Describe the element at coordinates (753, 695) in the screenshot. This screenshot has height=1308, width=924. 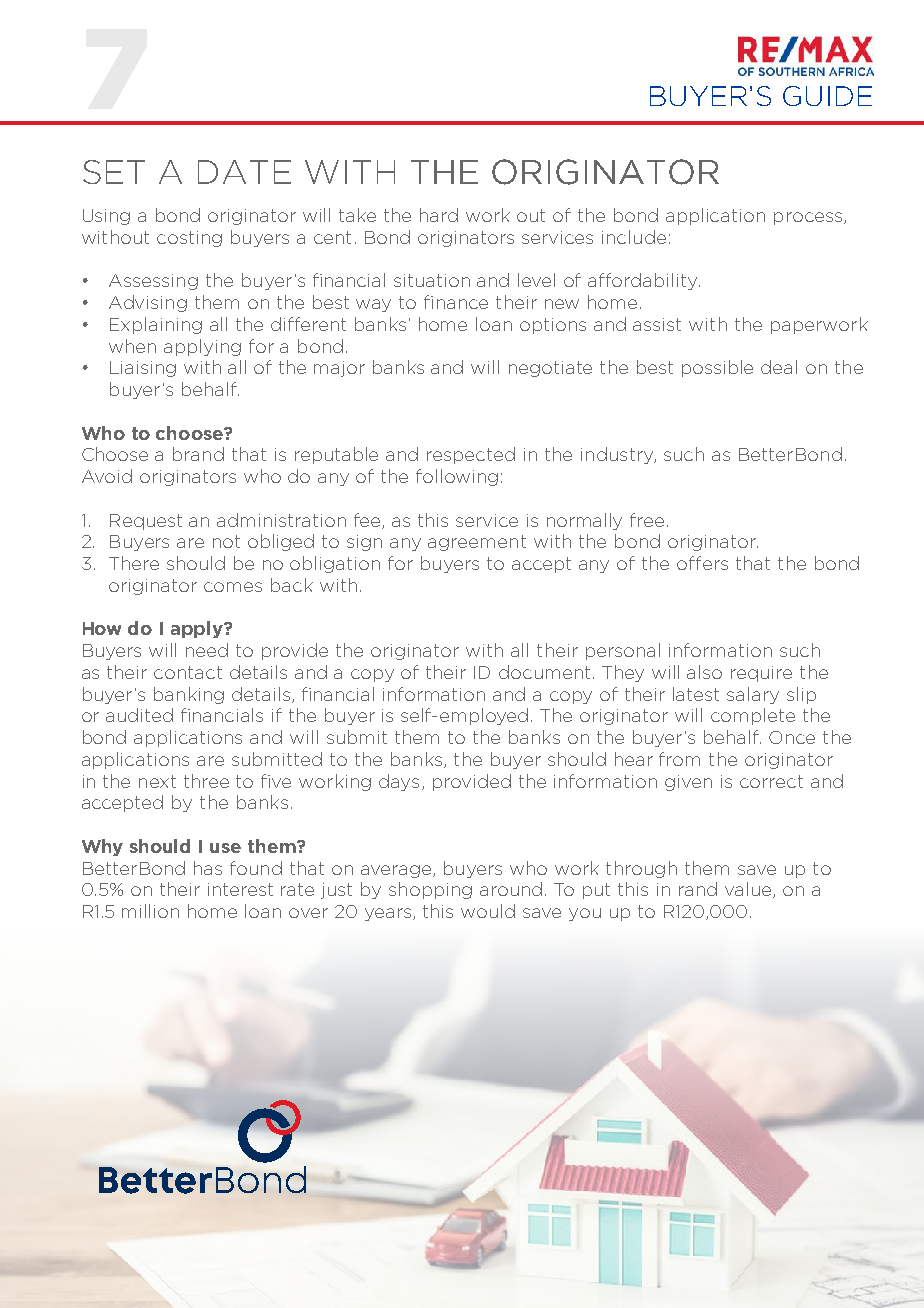
I see `salary` at that location.
